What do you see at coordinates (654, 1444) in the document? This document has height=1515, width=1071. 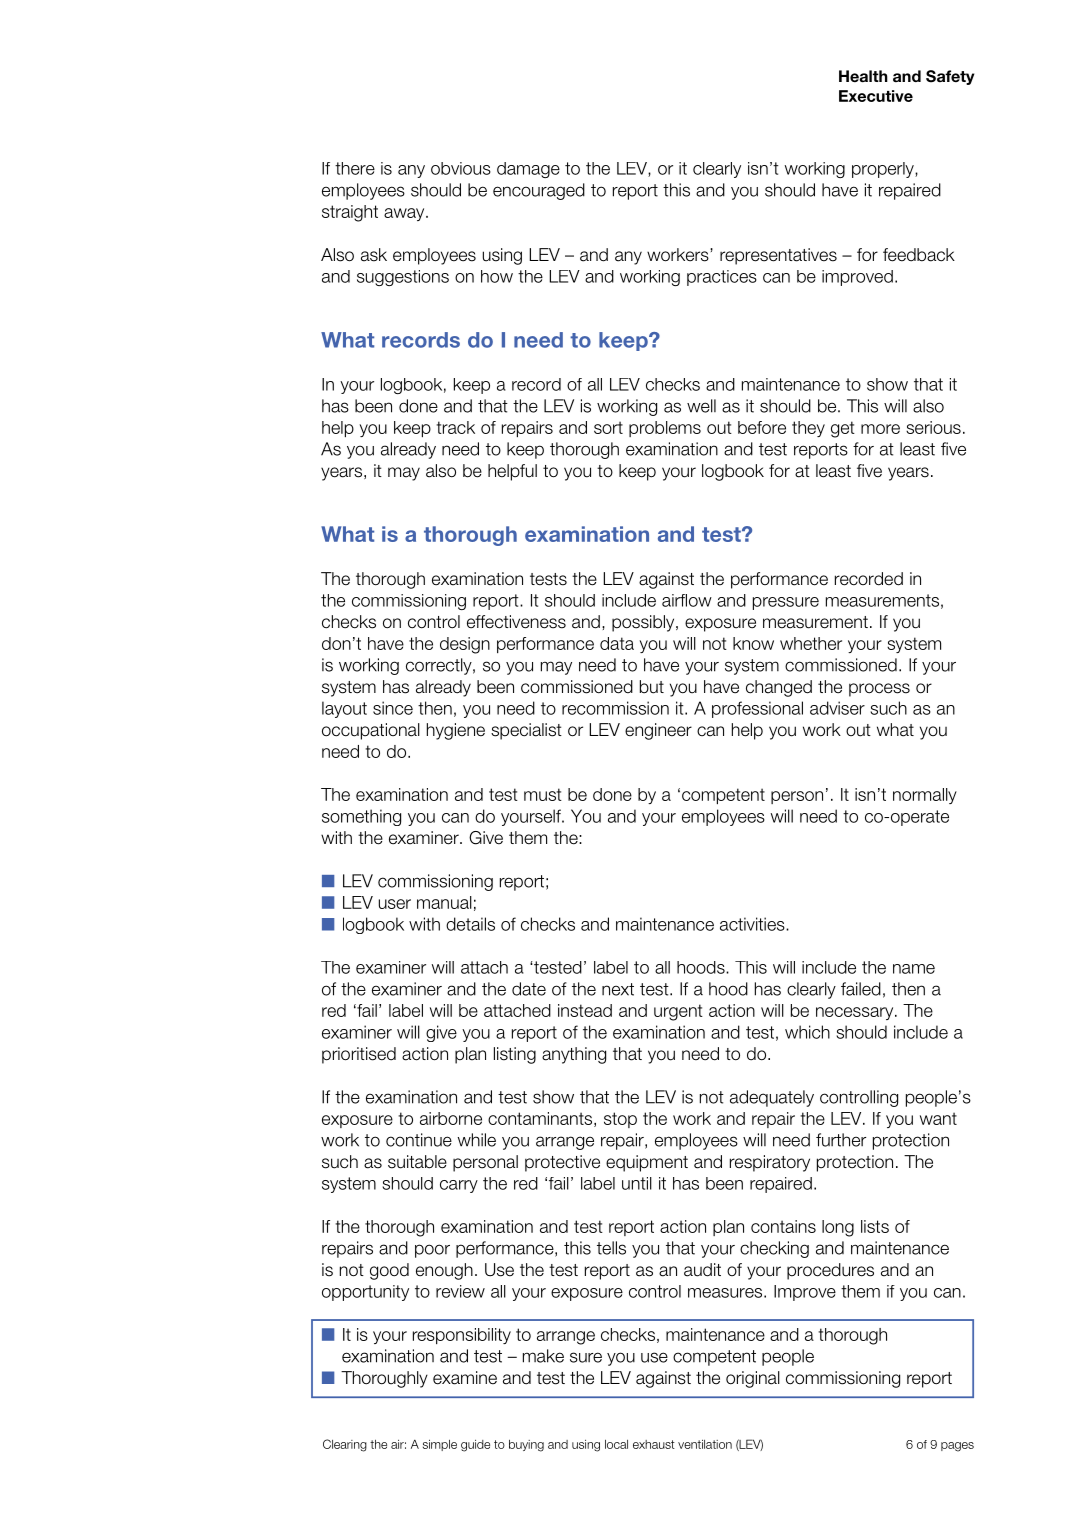 I see `exhaust` at bounding box center [654, 1444].
